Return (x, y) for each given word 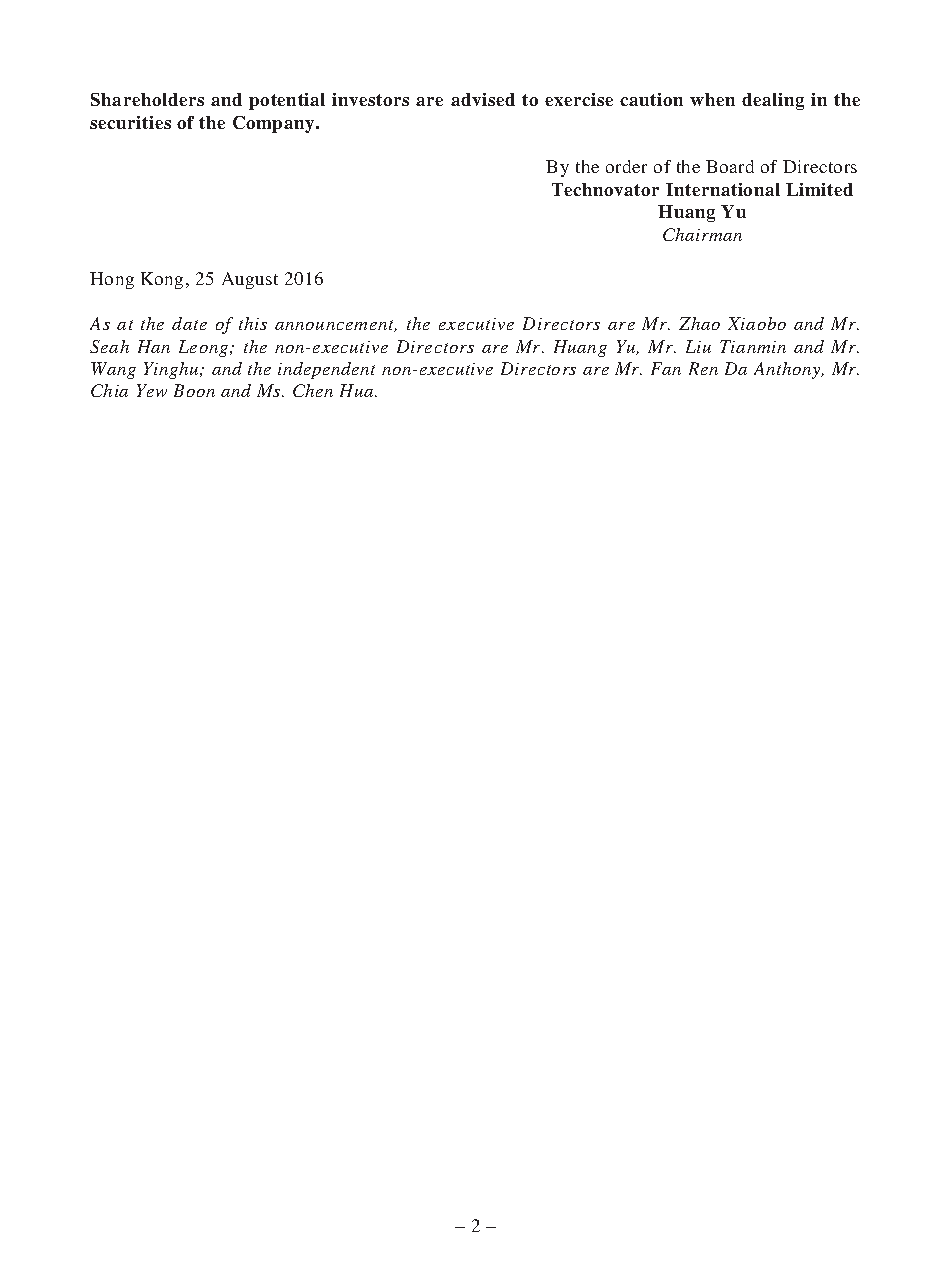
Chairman (702, 234)
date (189, 323)
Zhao (699, 323)
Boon (194, 390)
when (712, 99)
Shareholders (147, 99)
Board (730, 166)
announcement (336, 326)
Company (275, 124)
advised (483, 99)
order (626, 166)
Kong (162, 280)
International (723, 189)
